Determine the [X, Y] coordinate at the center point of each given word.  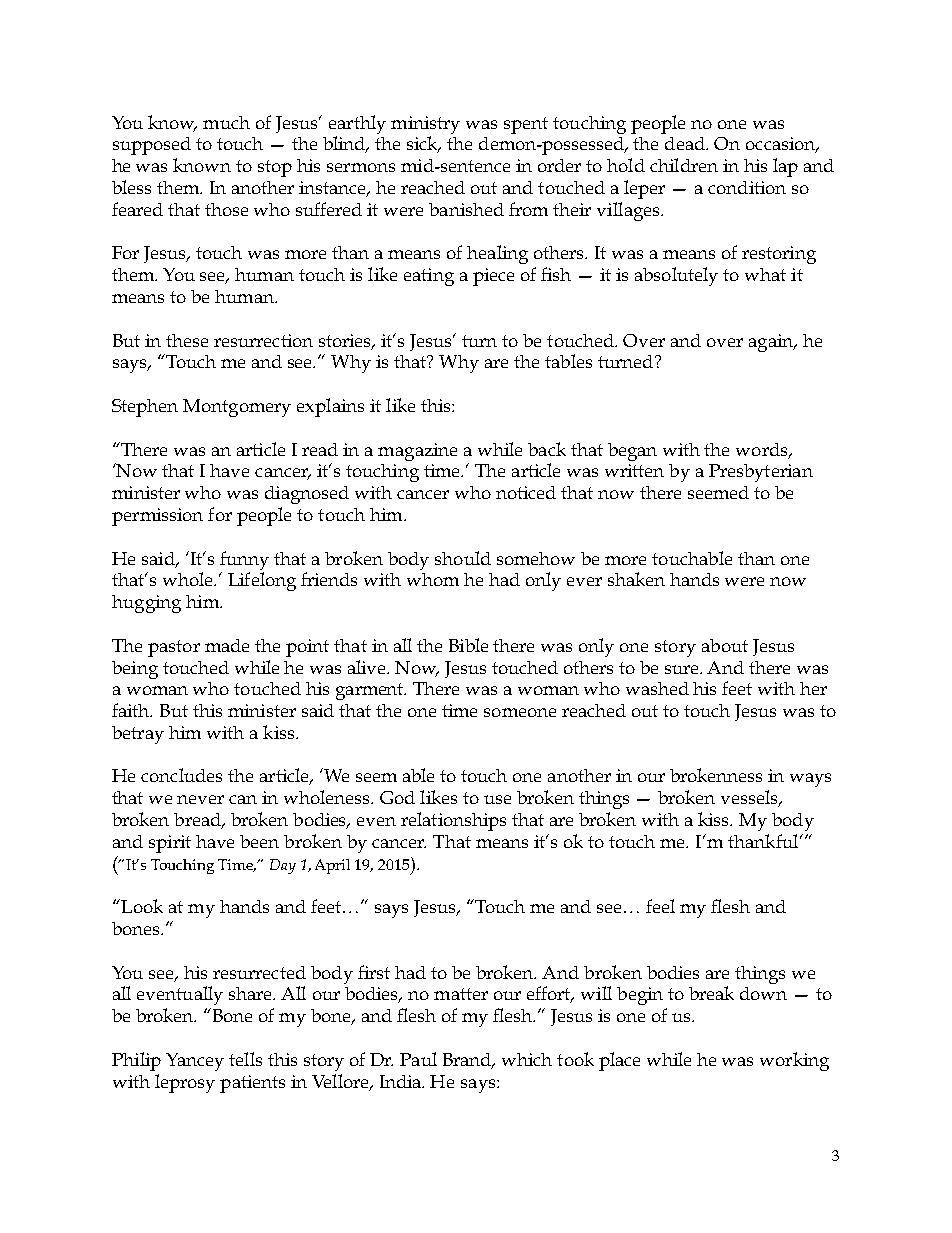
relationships [453, 821]
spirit [170, 844]
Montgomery [237, 408]
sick [424, 144]
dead [686, 143]
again [772, 343]
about [725, 645]
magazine [417, 452]
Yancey [195, 1062]
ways [810, 780]
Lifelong [262, 581]
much [226, 122]
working [794, 1061]
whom [433, 579]
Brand [468, 1061]
